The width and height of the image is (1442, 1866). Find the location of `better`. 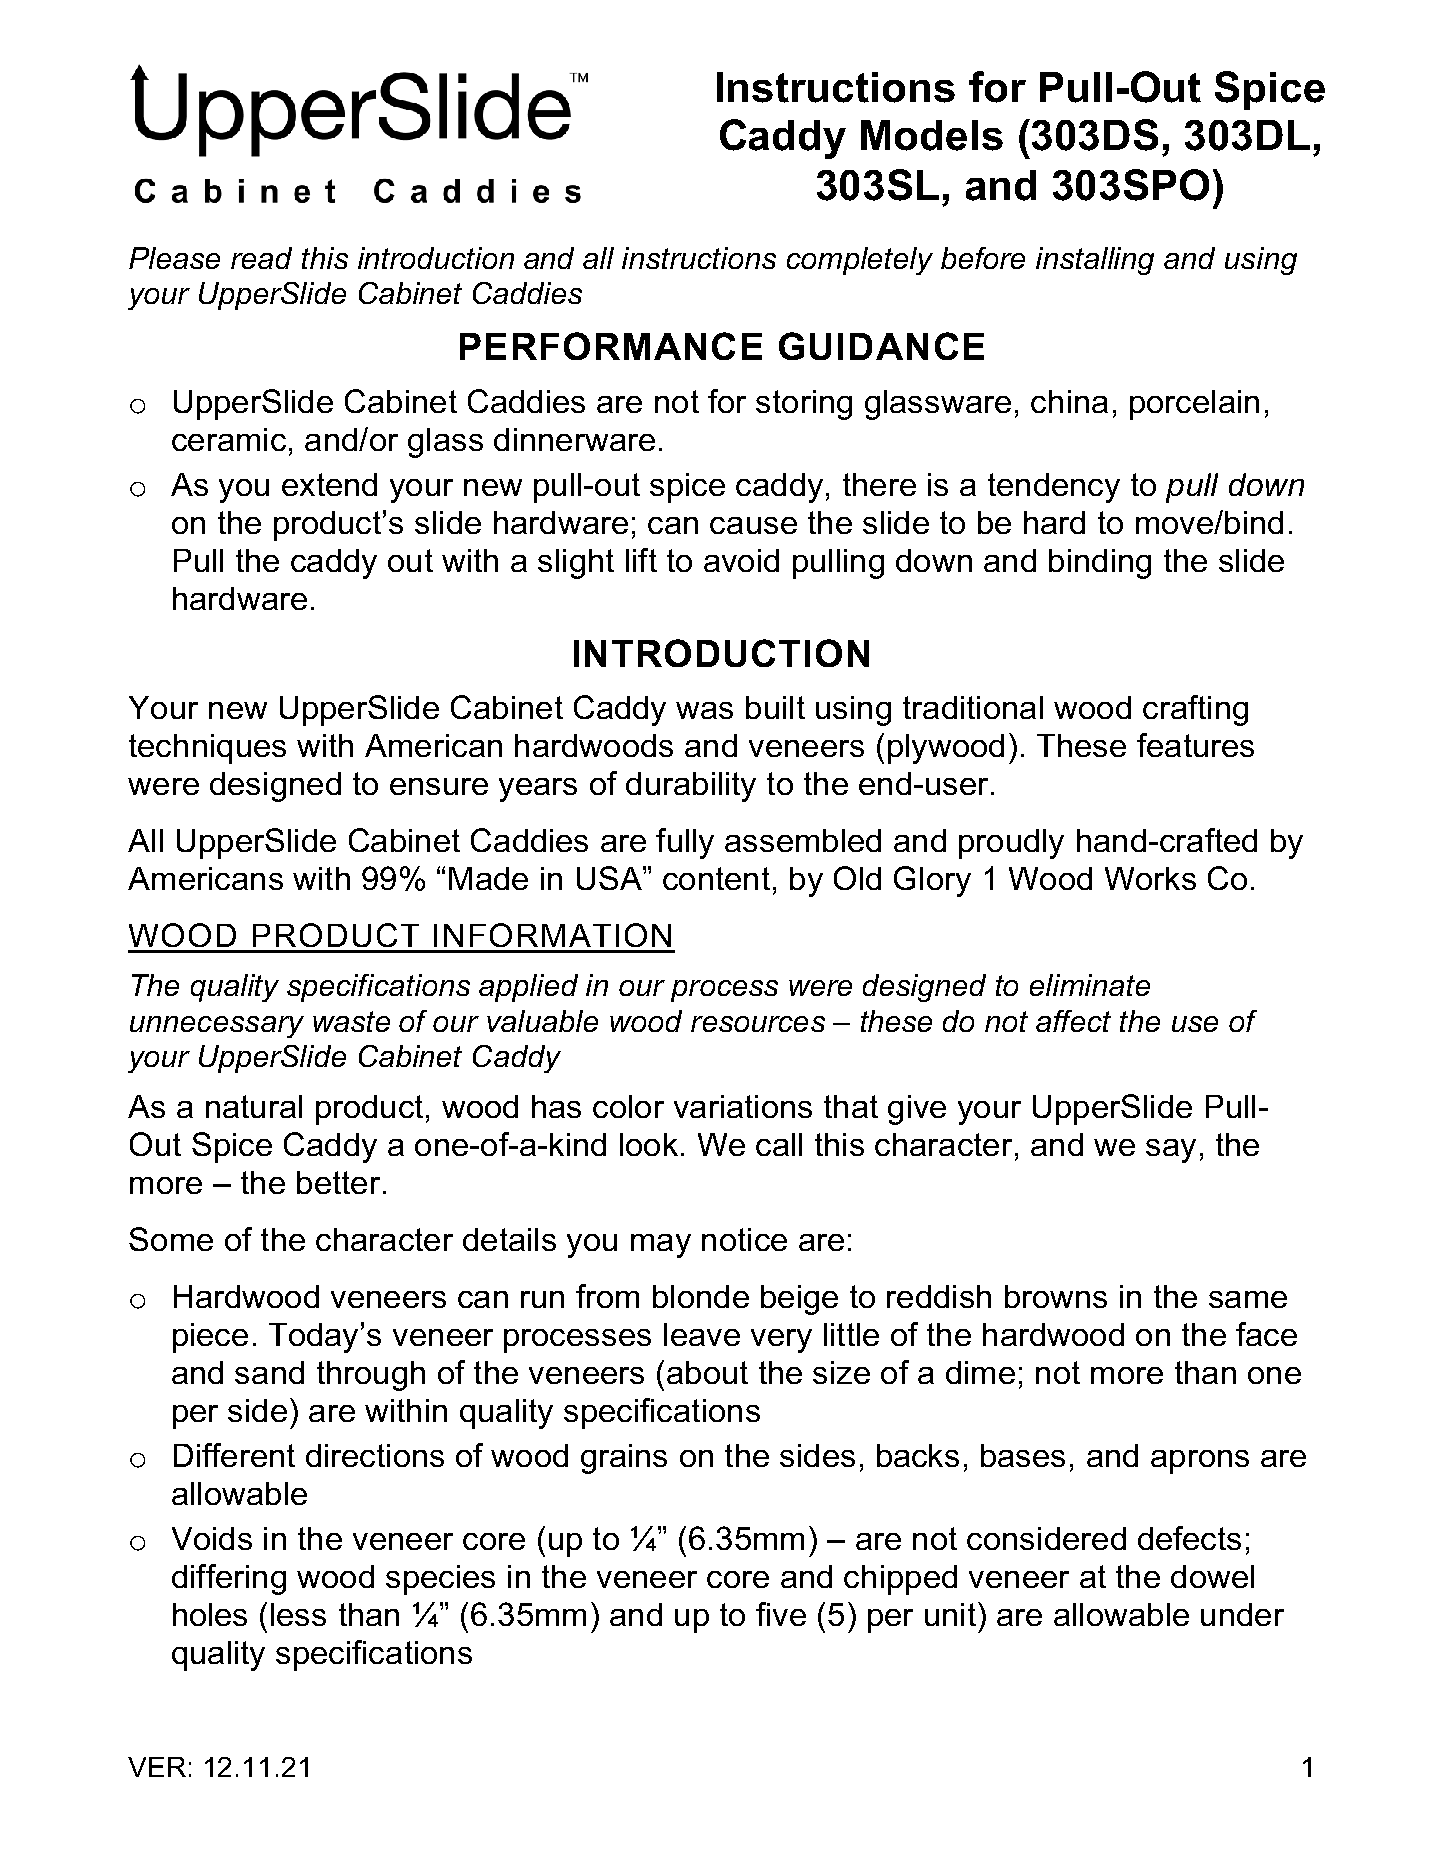

better is located at coordinates (338, 1182).
